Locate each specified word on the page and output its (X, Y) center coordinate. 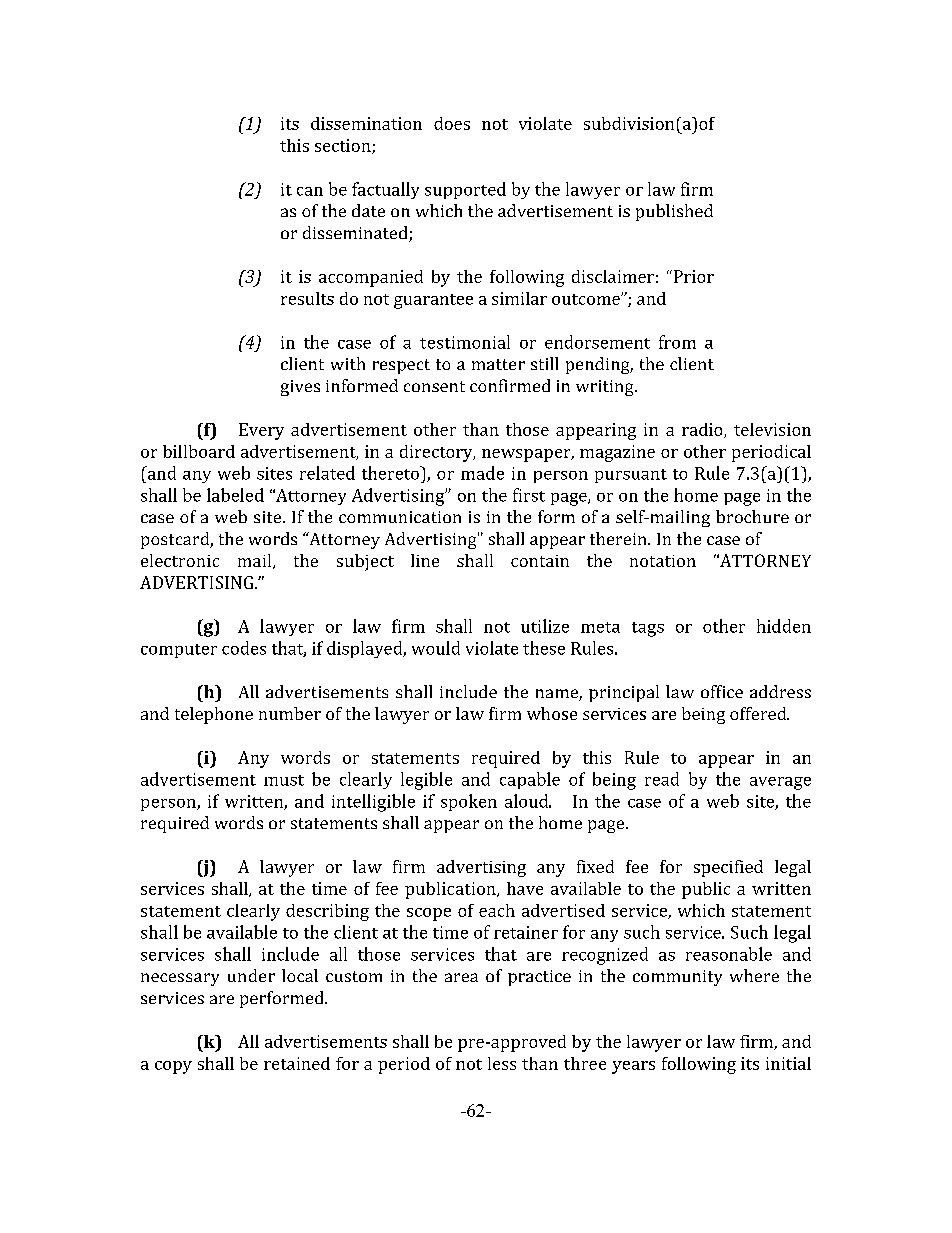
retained (297, 1063)
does (452, 123)
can (310, 191)
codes (244, 648)
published (674, 212)
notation (663, 561)
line (425, 560)
